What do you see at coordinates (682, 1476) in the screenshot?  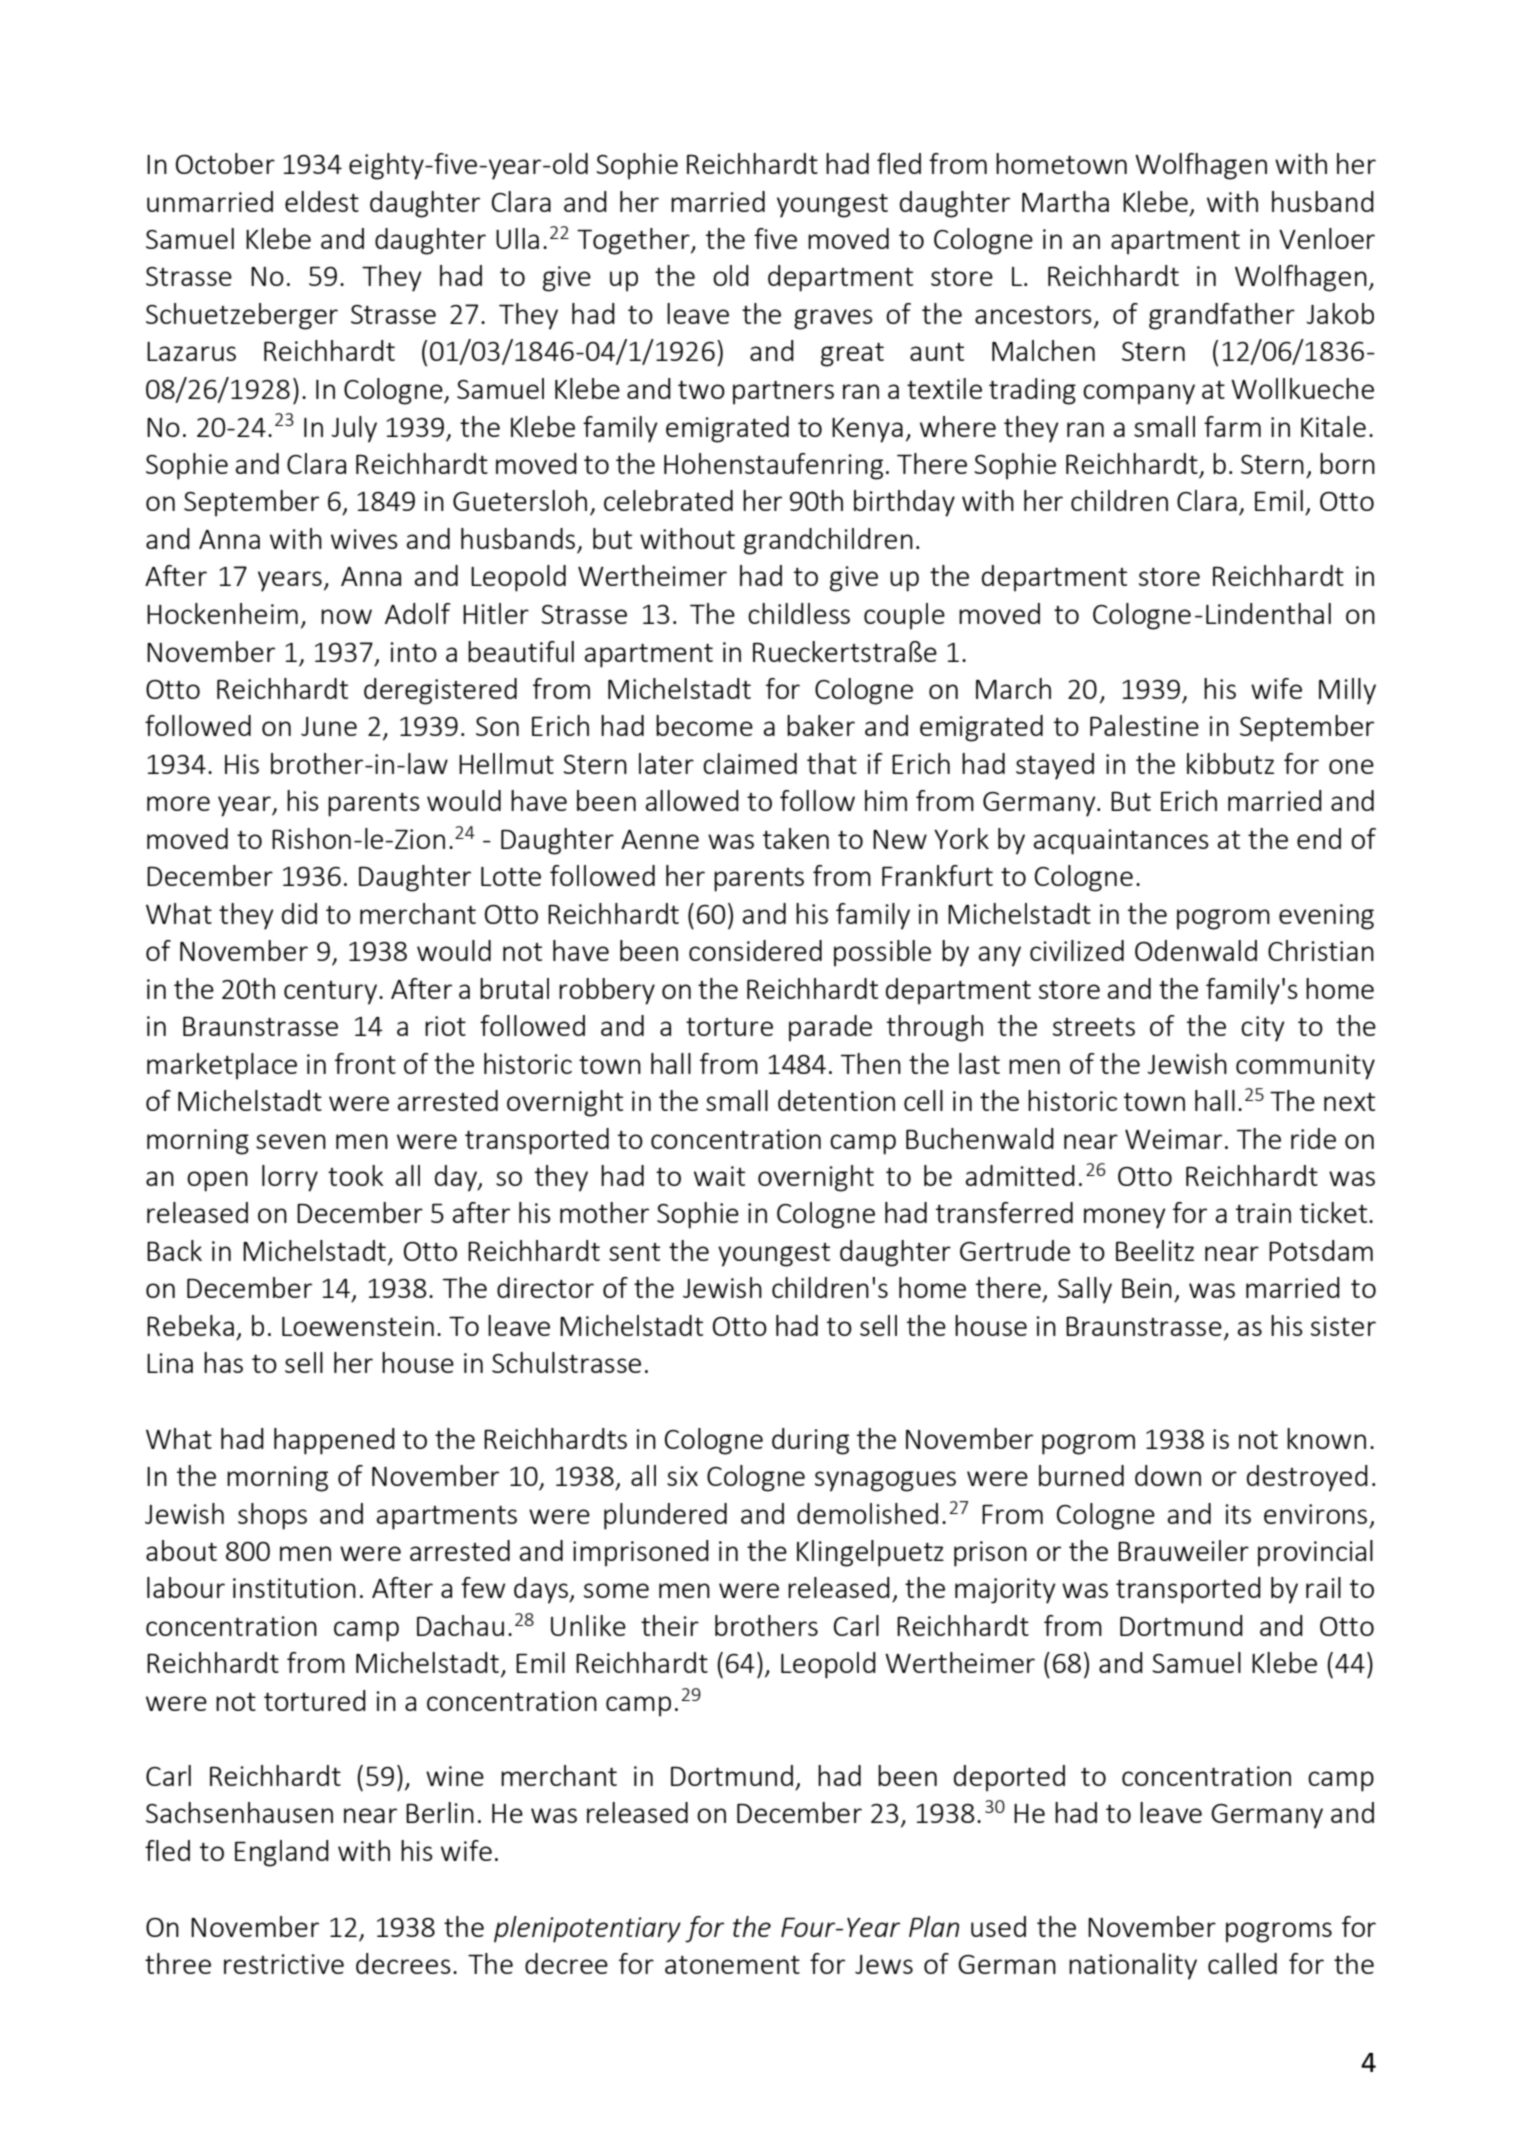 I see `six` at bounding box center [682, 1476].
